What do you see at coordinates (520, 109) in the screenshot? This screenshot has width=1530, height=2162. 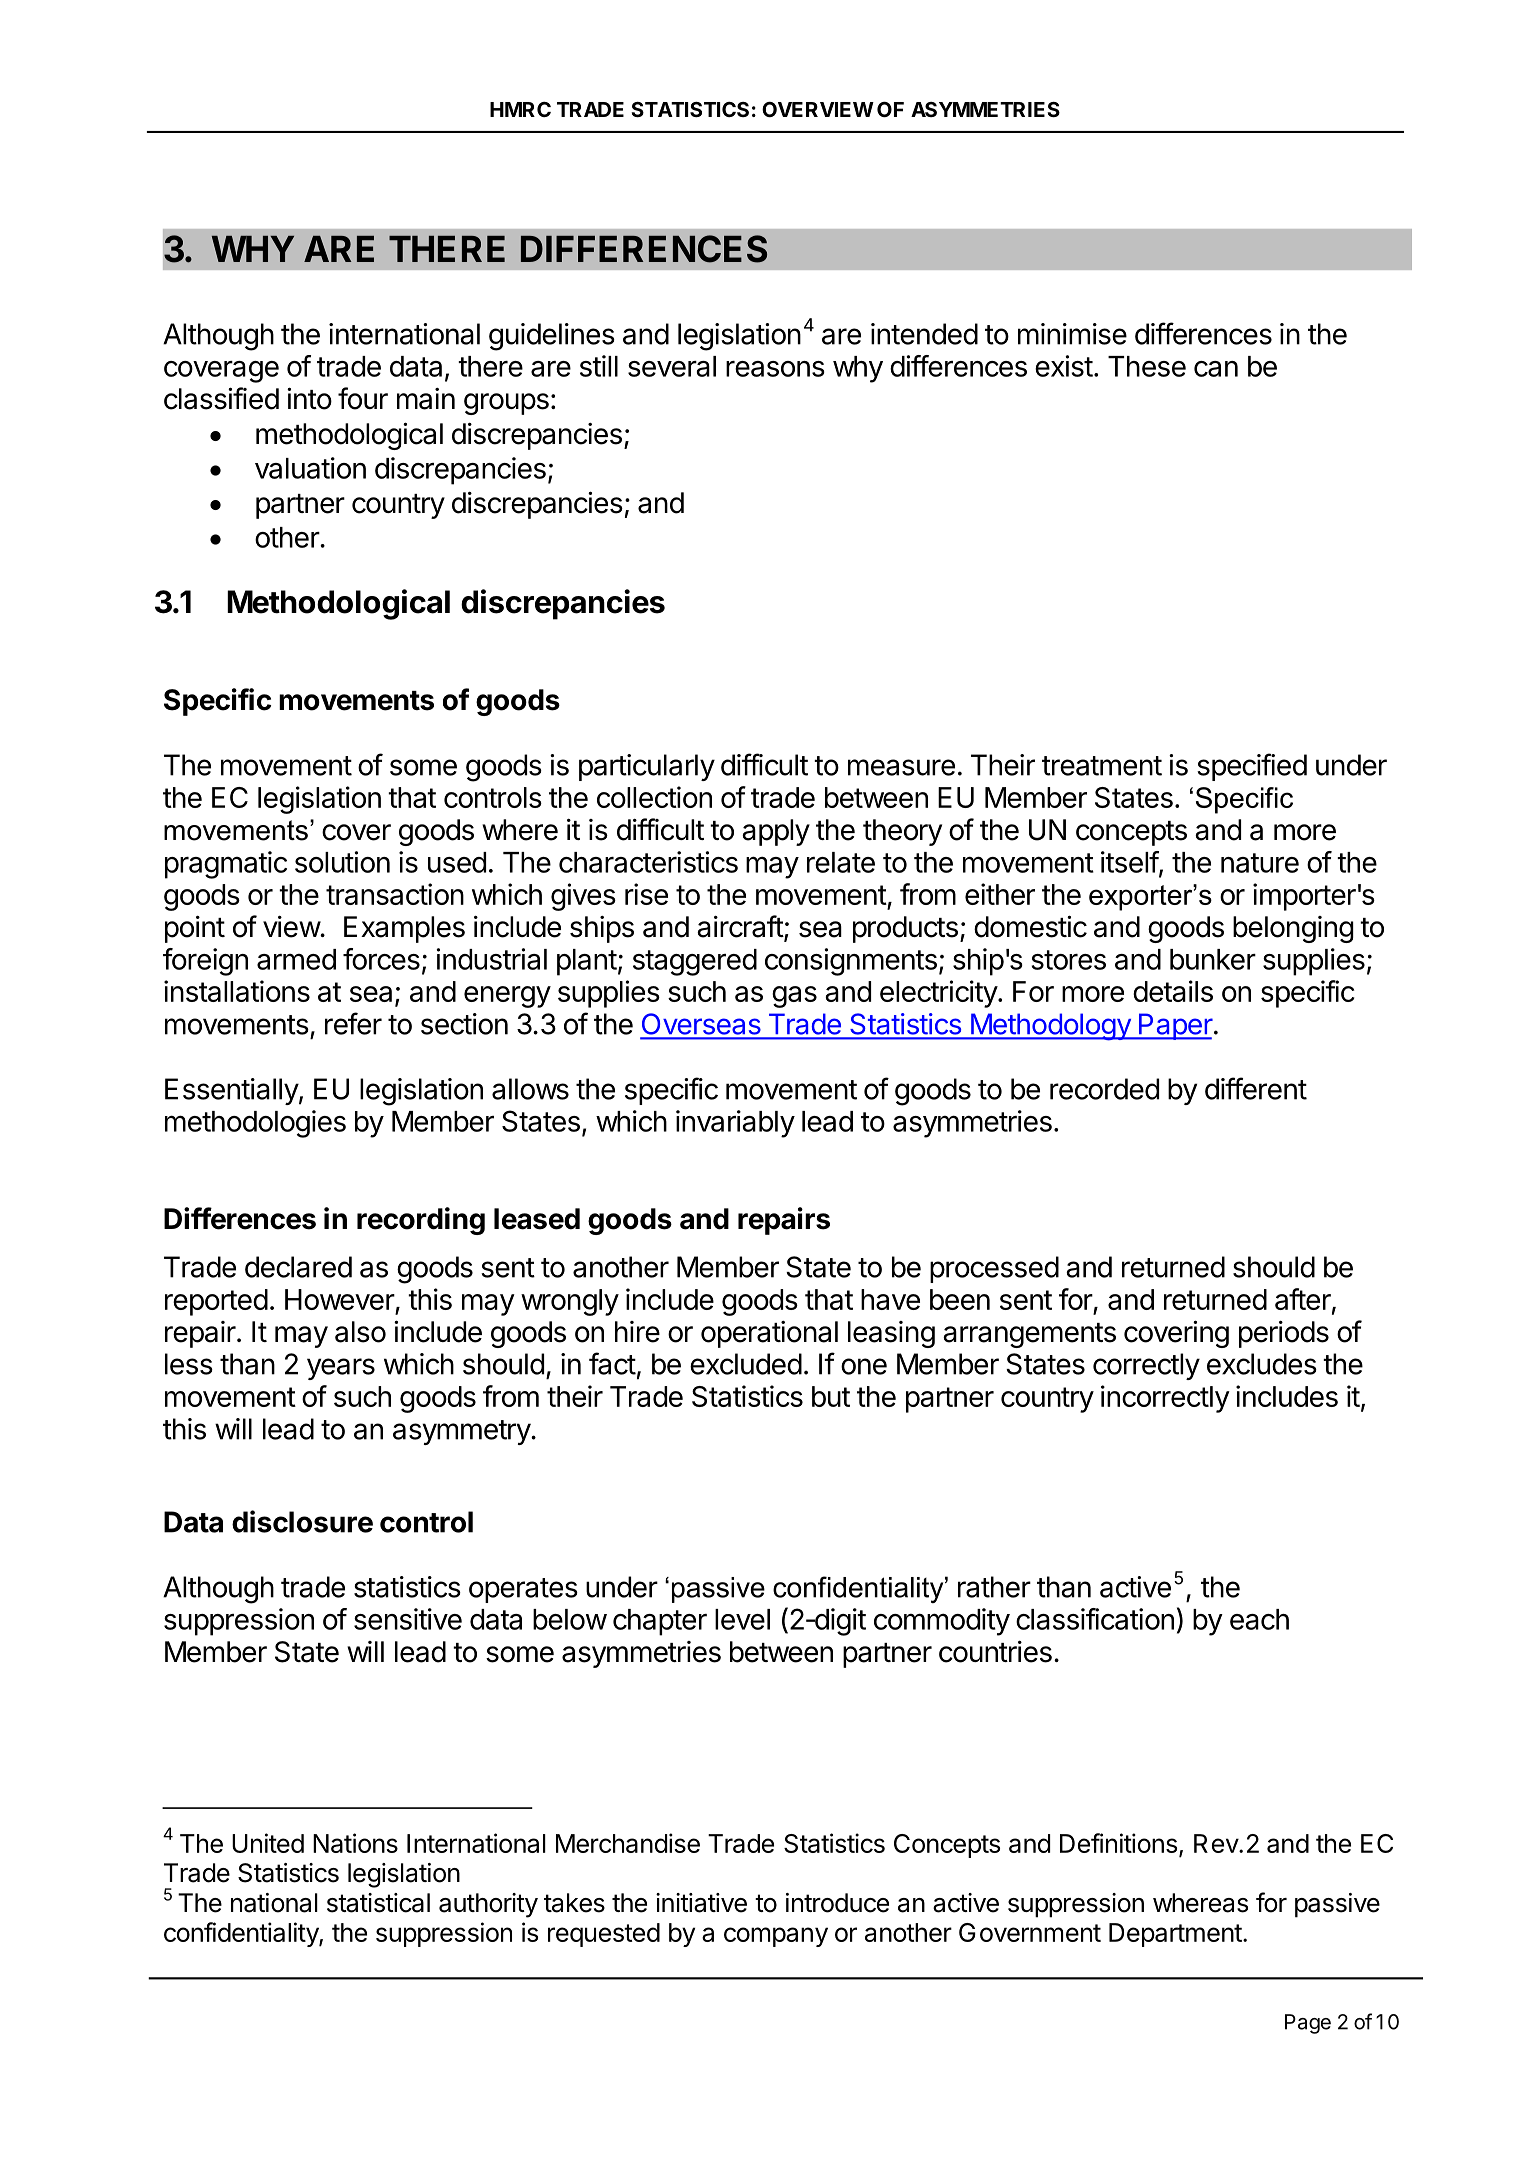 I see `HMRC` at bounding box center [520, 109].
